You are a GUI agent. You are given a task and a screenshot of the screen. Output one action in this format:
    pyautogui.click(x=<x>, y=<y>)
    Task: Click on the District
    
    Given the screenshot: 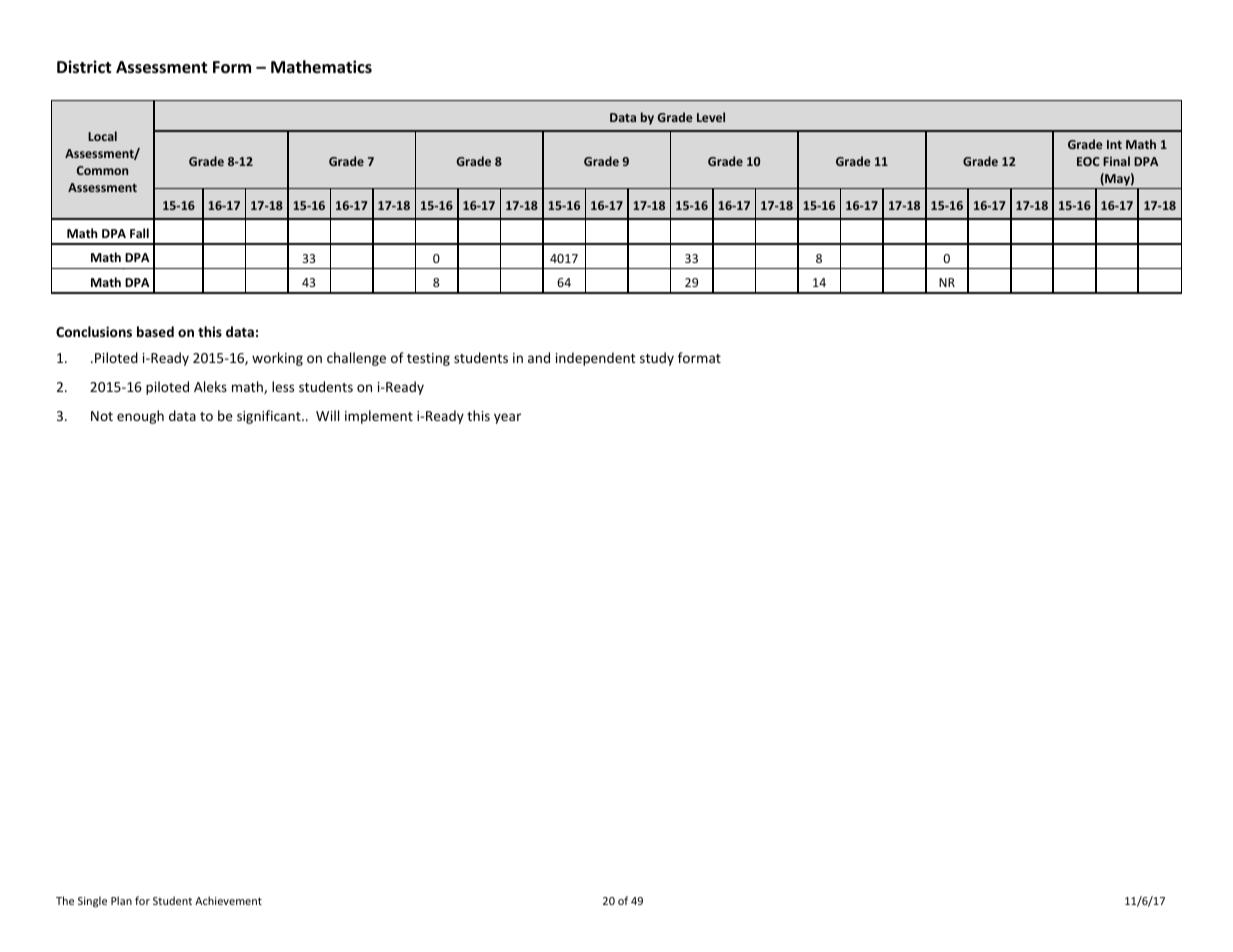 What is the action you would take?
    pyautogui.click(x=84, y=67)
